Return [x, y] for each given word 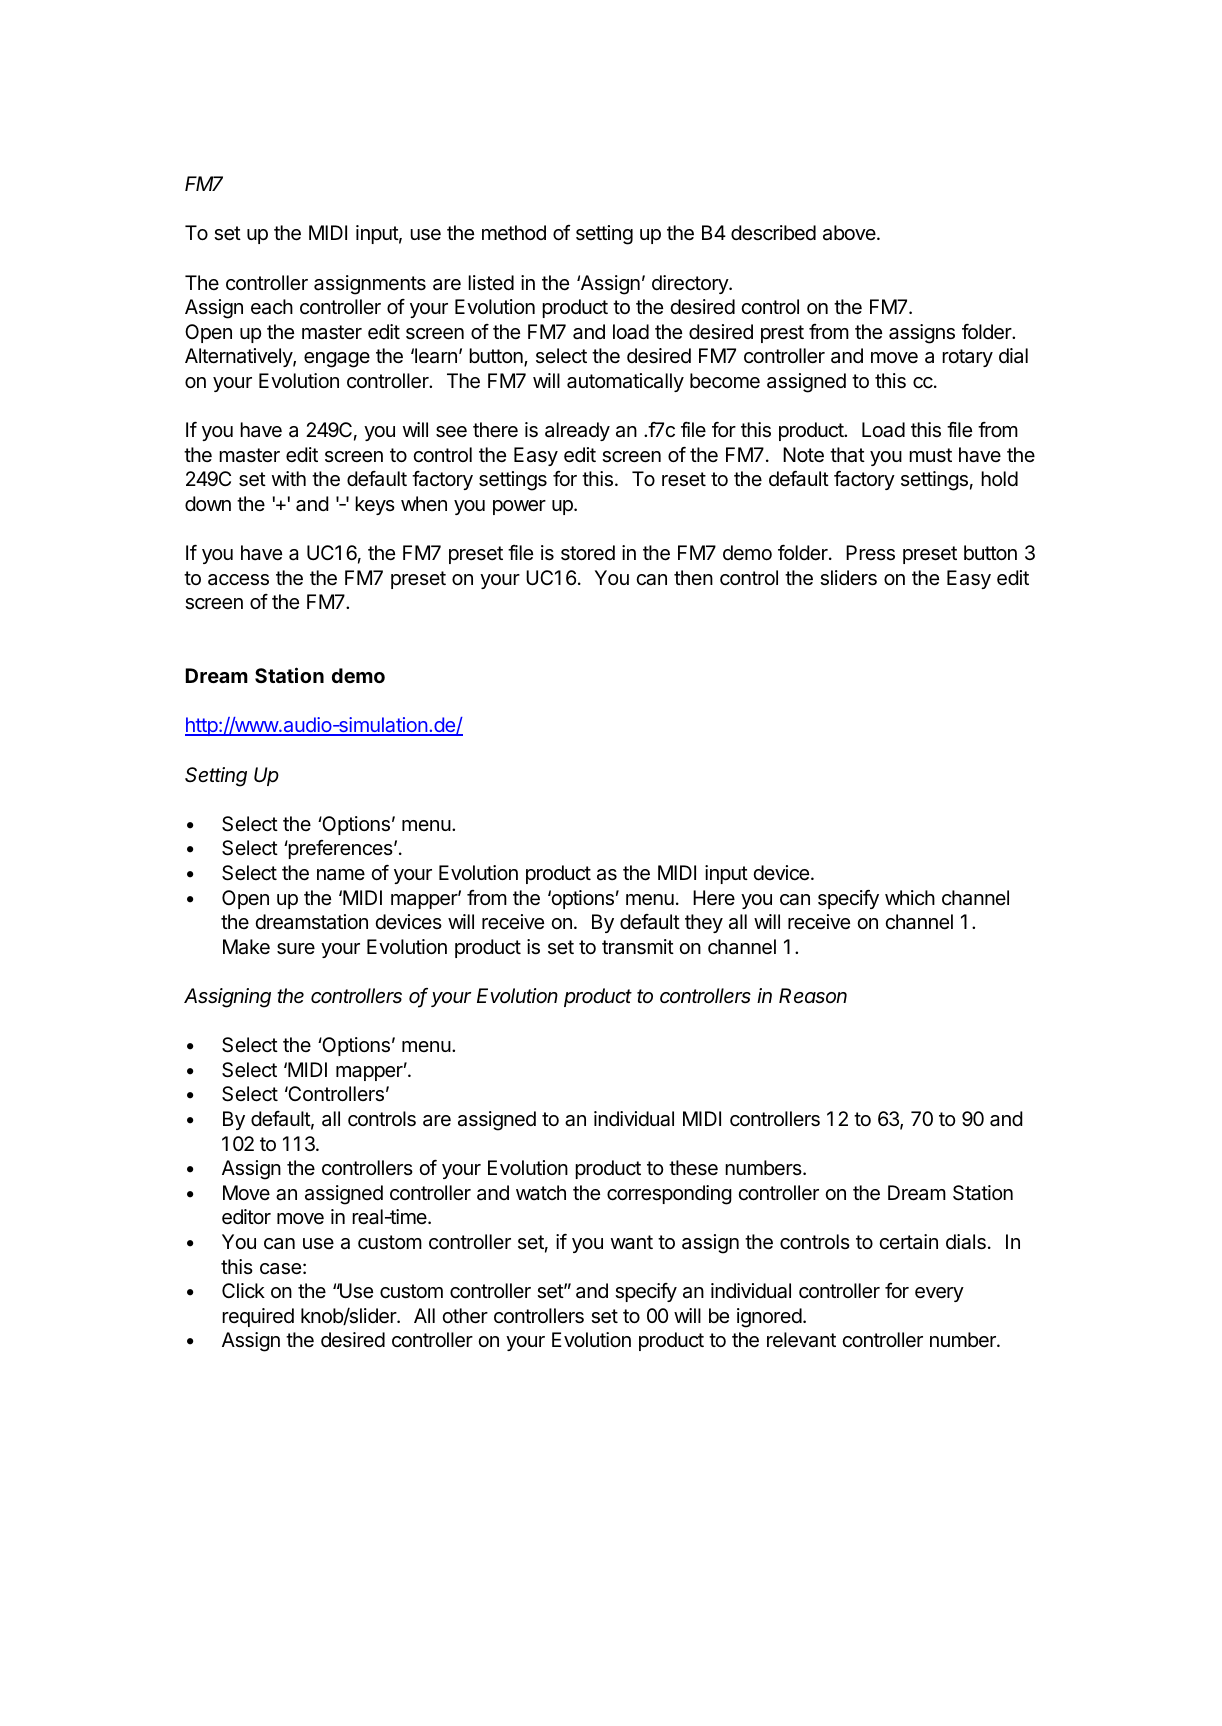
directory [691, 284]
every [939, 1294]
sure [296, 949]
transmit [638, 947]
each [272, 307]
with [289, 478]
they [704, 923]
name [341, 875]
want [632, 1242]
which [910, 897]
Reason [813, 996]
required [258, 1317]
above [850, 233]
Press [870, 553]
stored [588, 553]
